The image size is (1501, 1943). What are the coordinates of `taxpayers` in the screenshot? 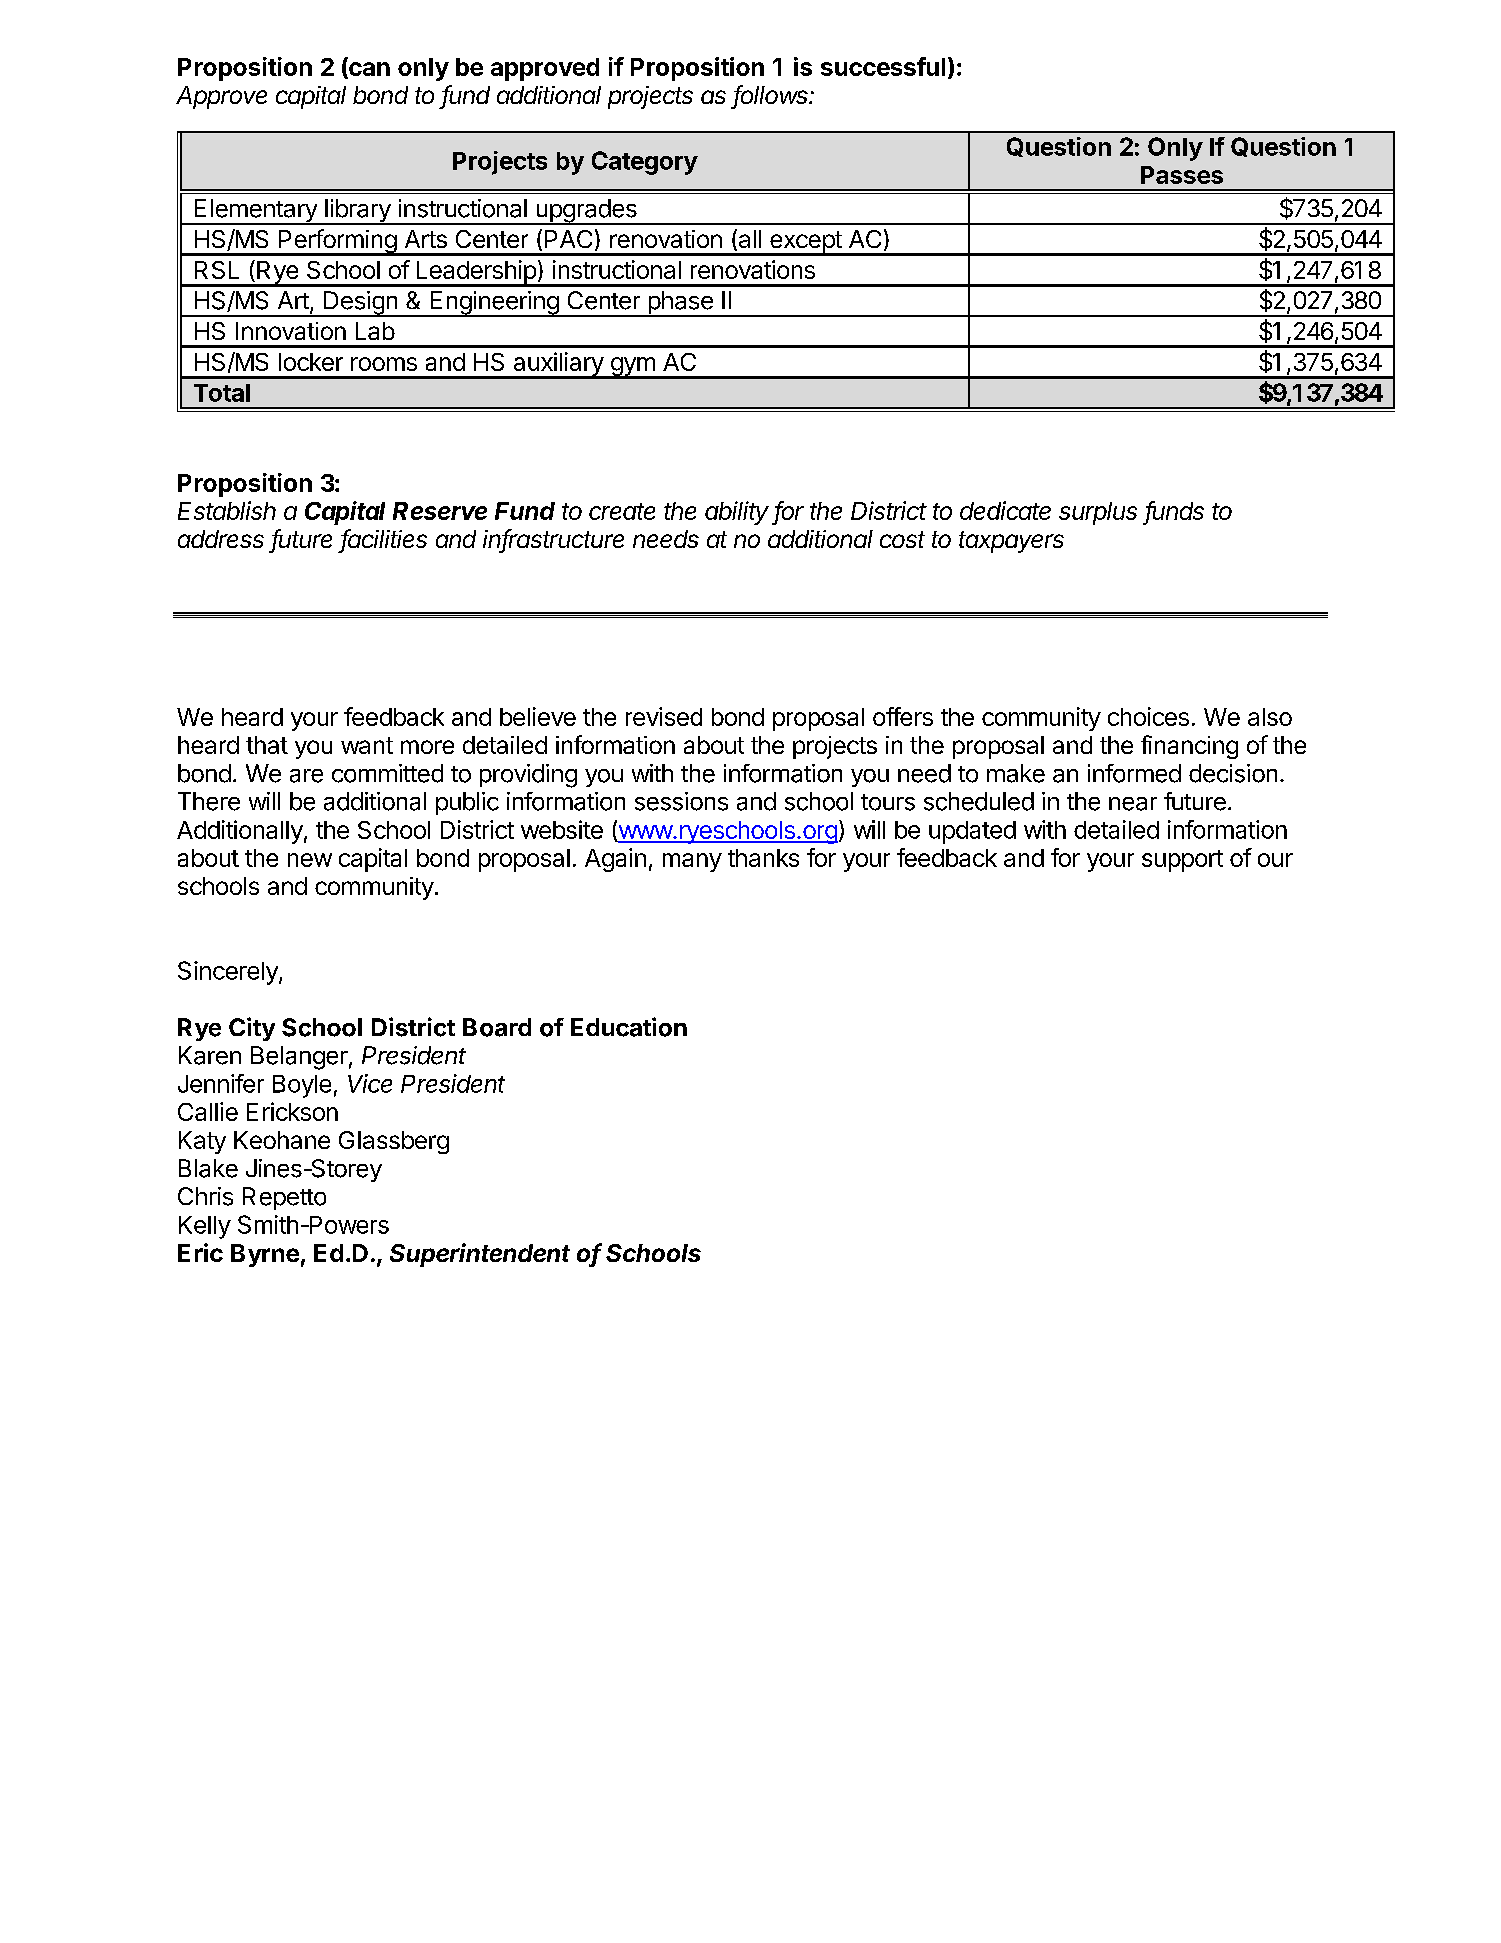 It's located at (1011, 542).
